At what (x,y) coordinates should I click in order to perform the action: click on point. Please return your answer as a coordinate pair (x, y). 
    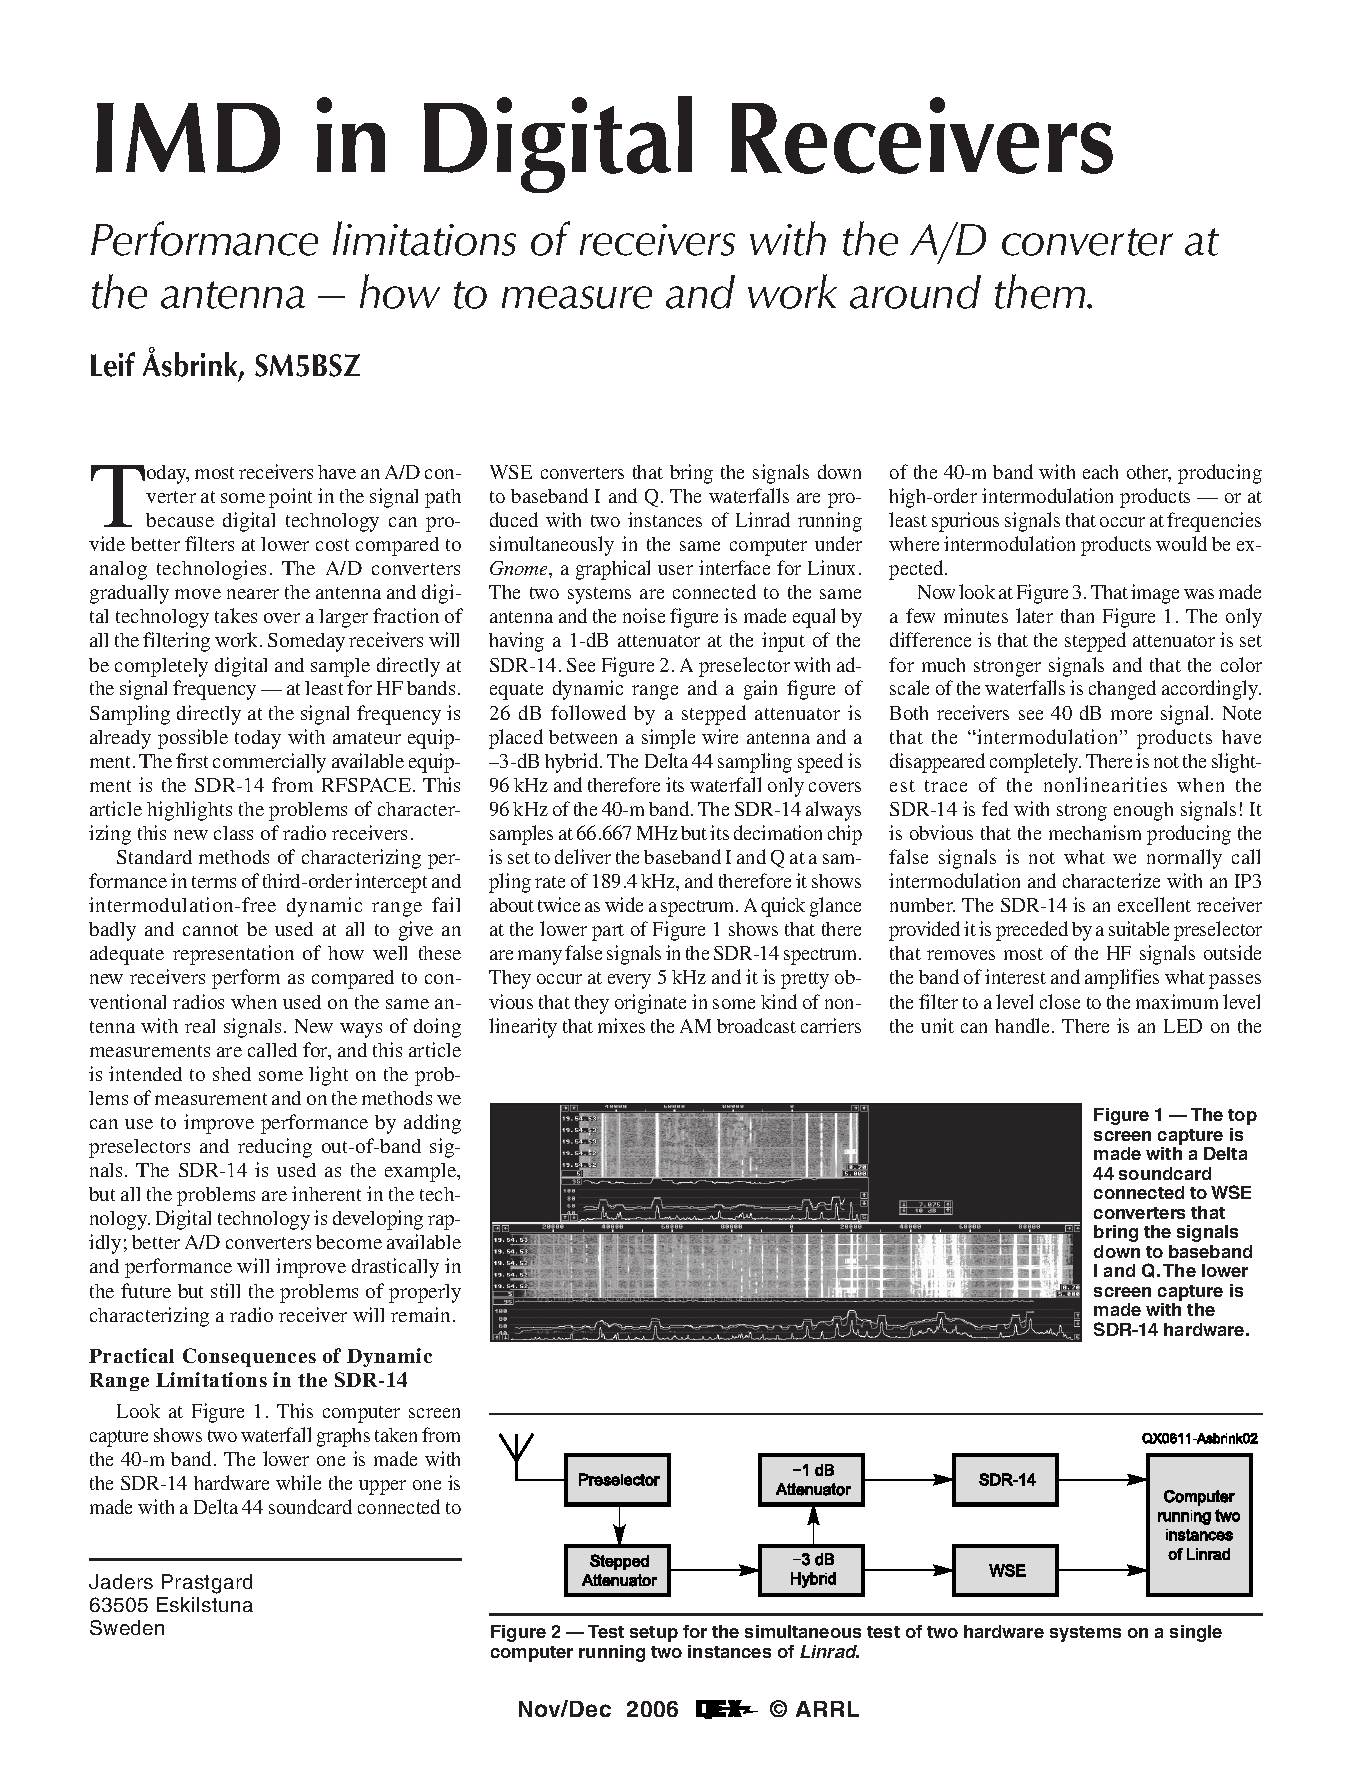
    Looking at the image, I should click on (290, 498).
